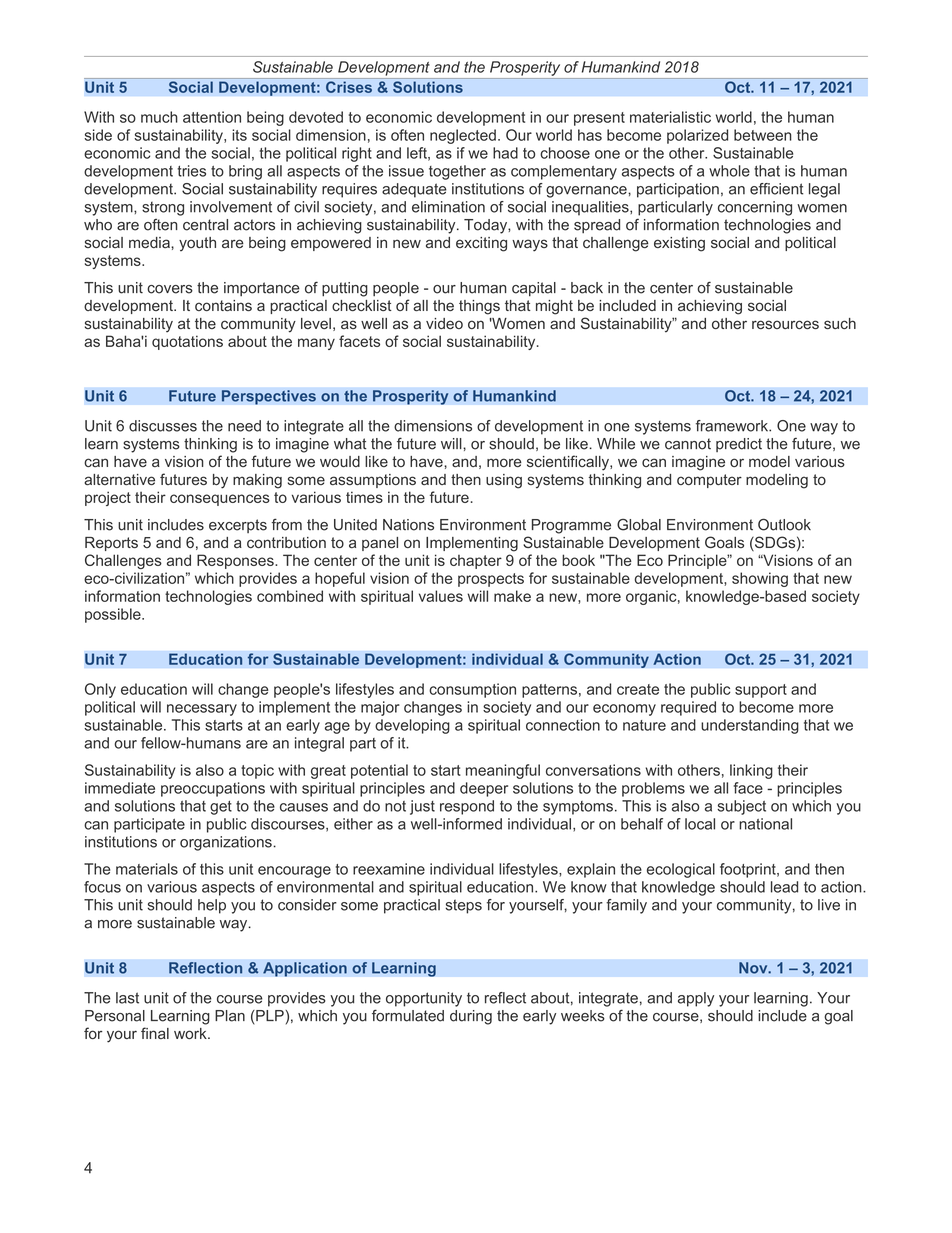 Image resolution: width=952 pixels, height=1233 pixels. What do you see at coordinates (760, 579) in the document?
I see `showing` at bounding box center [760, 579].
